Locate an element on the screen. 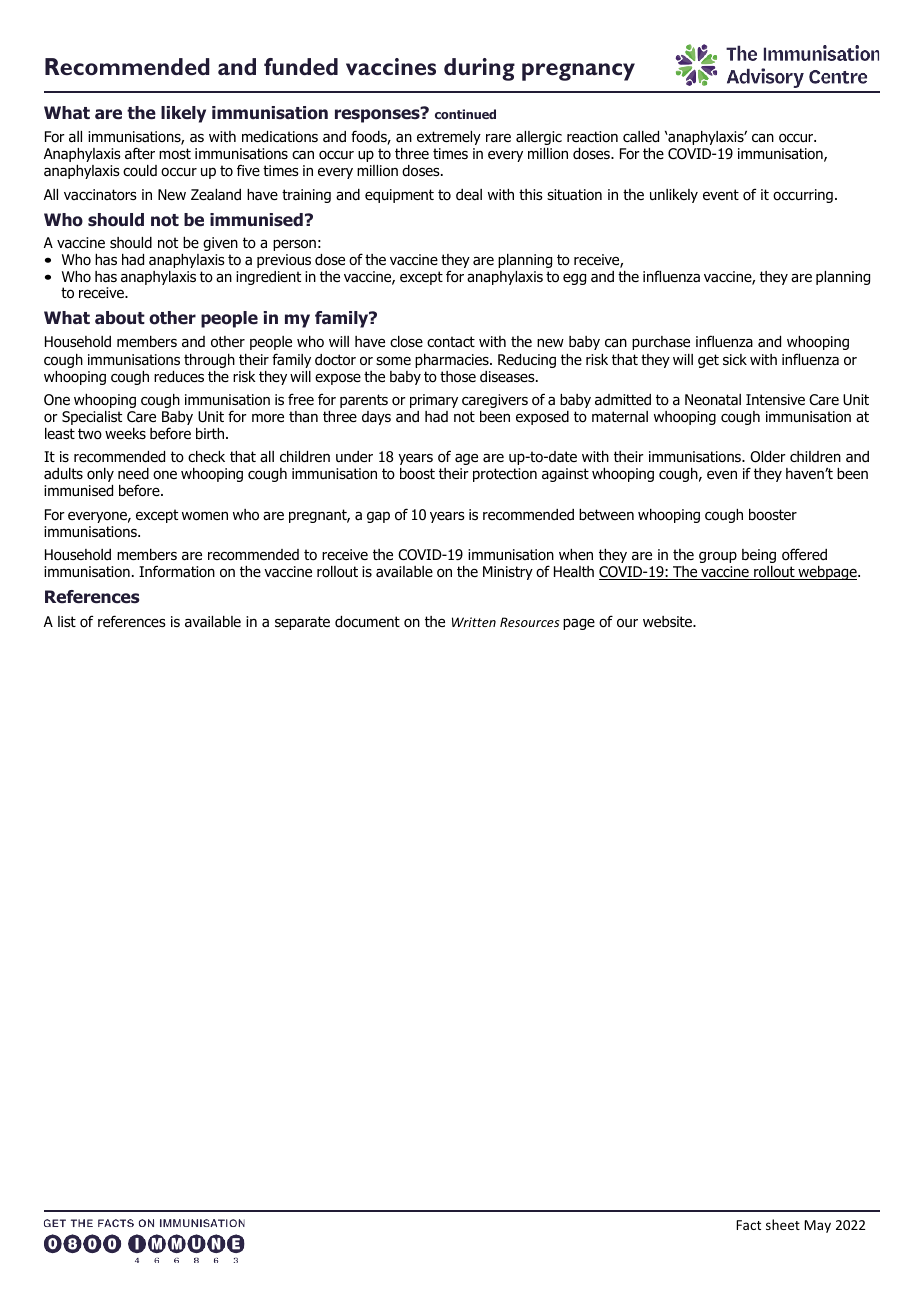  continued is located at coordinates (465, 114).
